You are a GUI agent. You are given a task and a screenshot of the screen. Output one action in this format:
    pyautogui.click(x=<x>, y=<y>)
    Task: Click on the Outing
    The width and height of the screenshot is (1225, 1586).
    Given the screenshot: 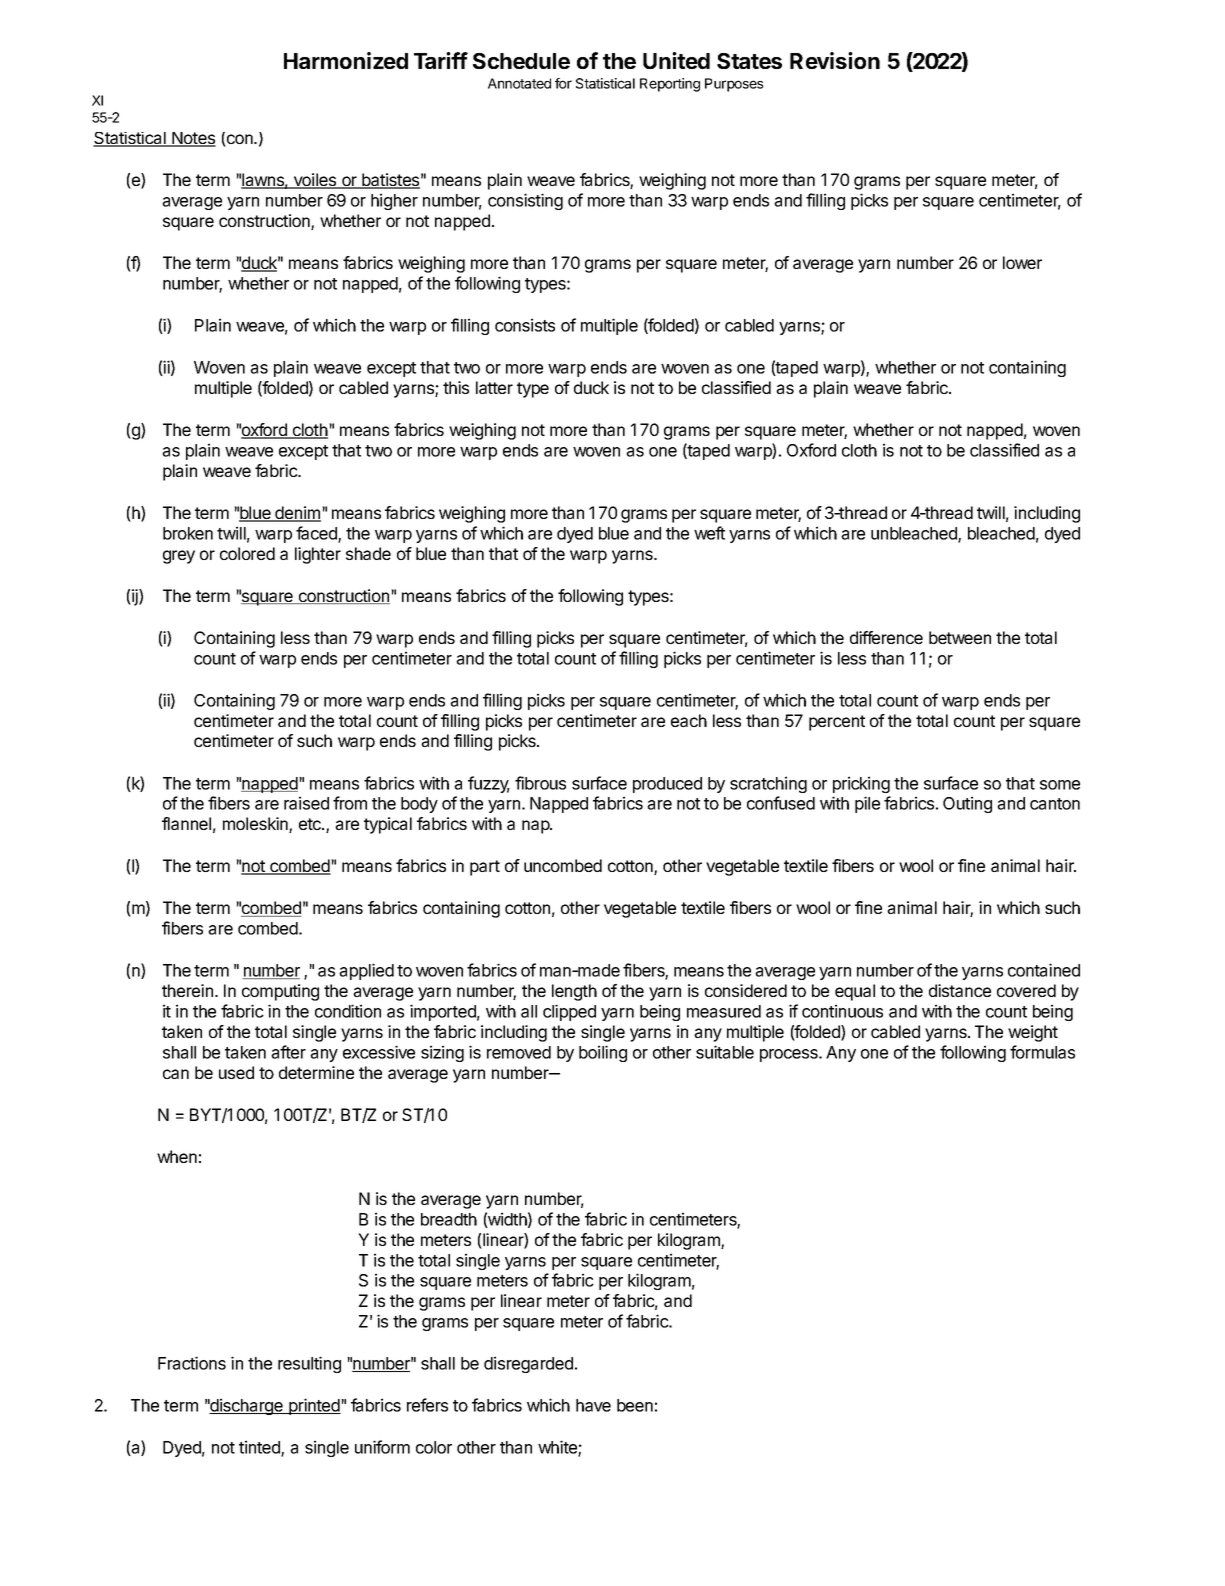 What is the action you would take?
    pyautogui.click(x=967, y=804)
